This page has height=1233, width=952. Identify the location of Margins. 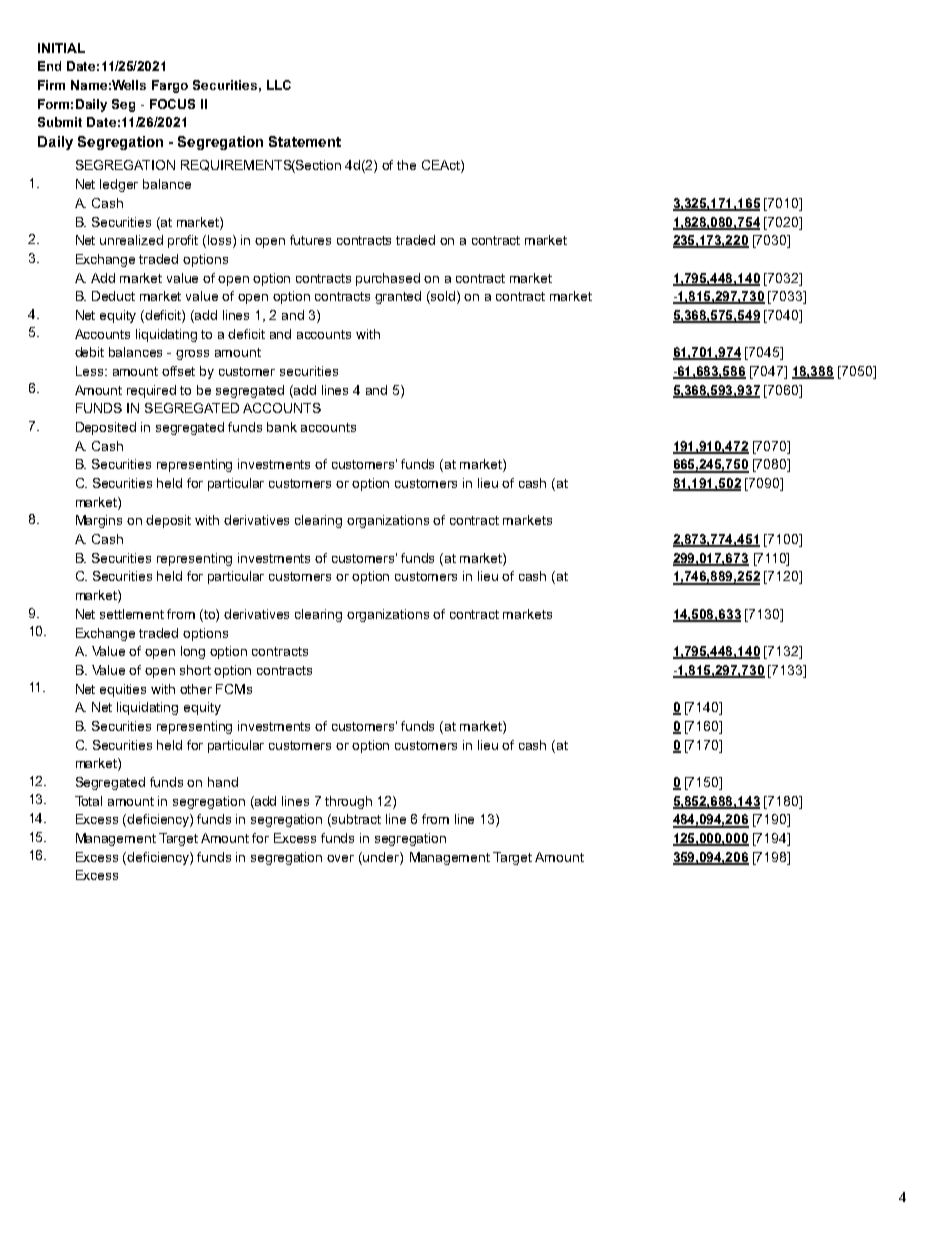
(99, 521).
